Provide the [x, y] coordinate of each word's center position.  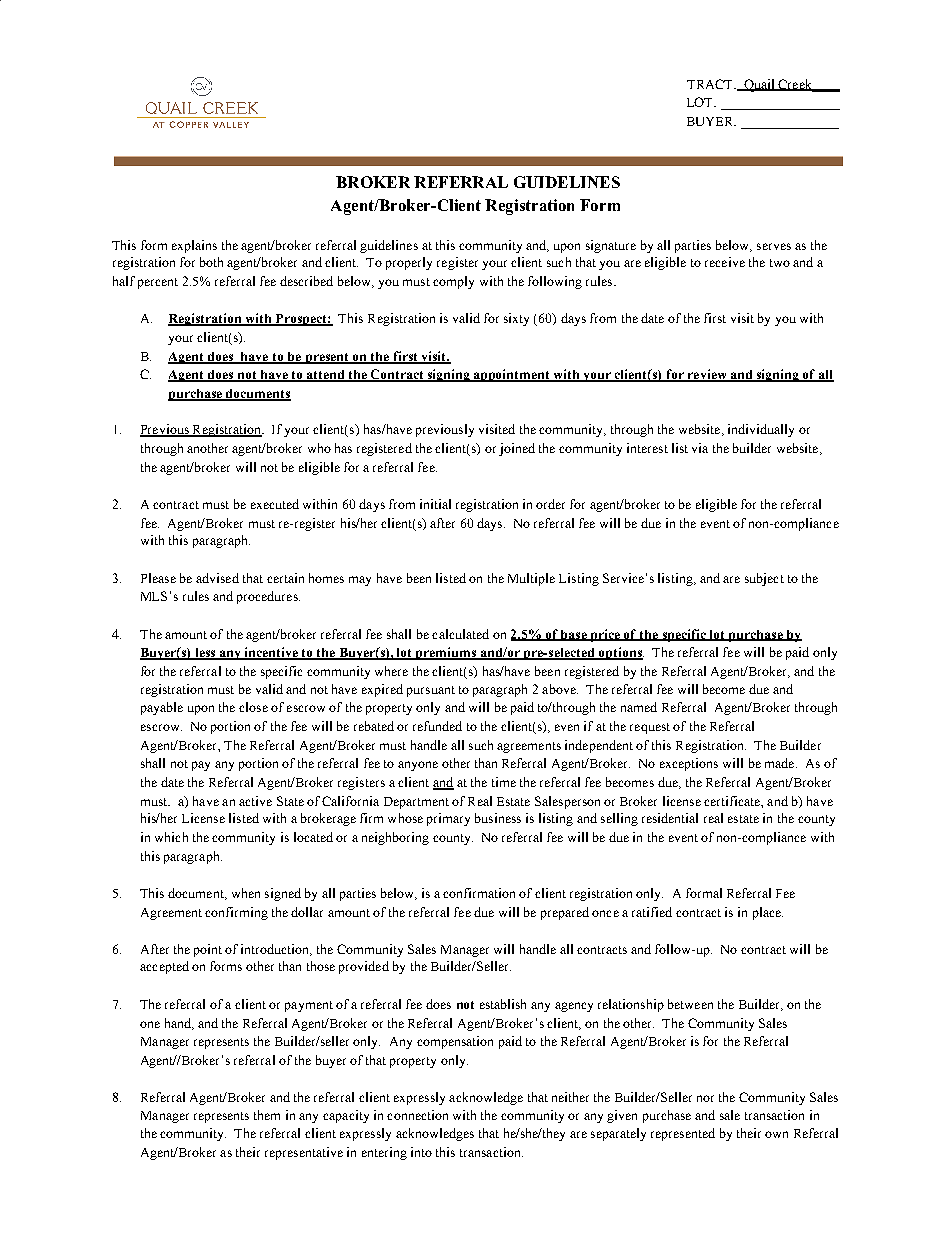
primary [448, 819]
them [267, 1115]
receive [725, 262]
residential [670, 818]
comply [453, 282]
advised [217, 578]
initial [435, 504]
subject [764, 579]
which [171, 837]
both [211, 262]
